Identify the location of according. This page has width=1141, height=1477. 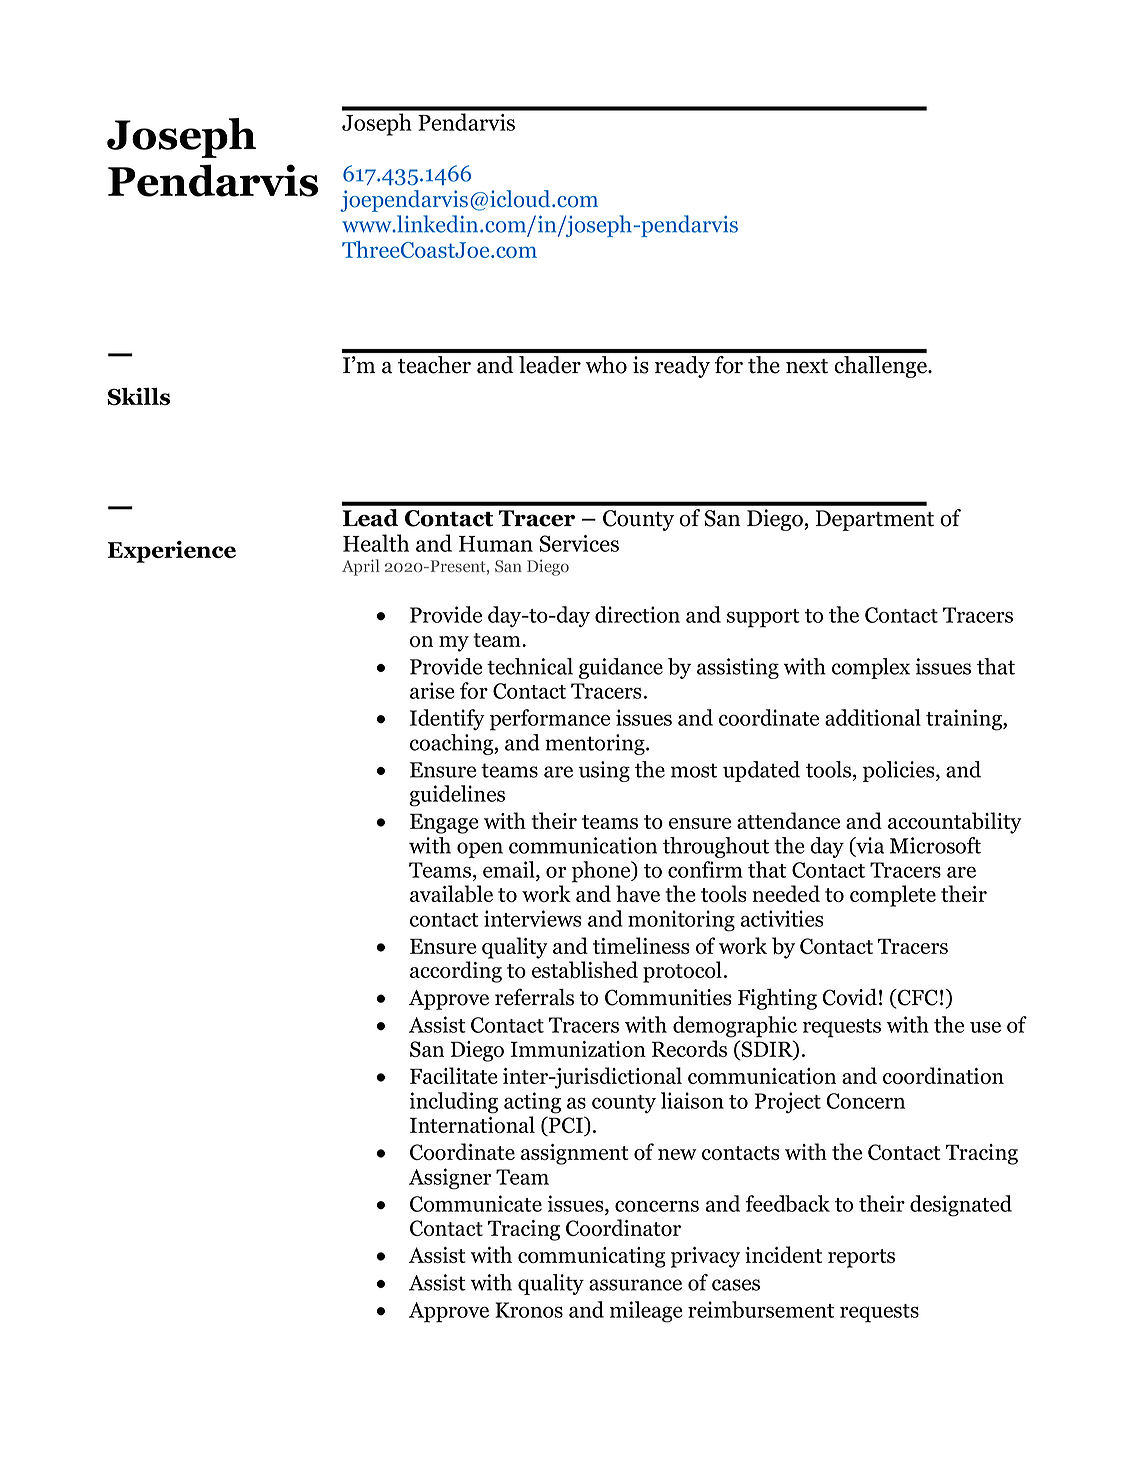
(456, 972).
